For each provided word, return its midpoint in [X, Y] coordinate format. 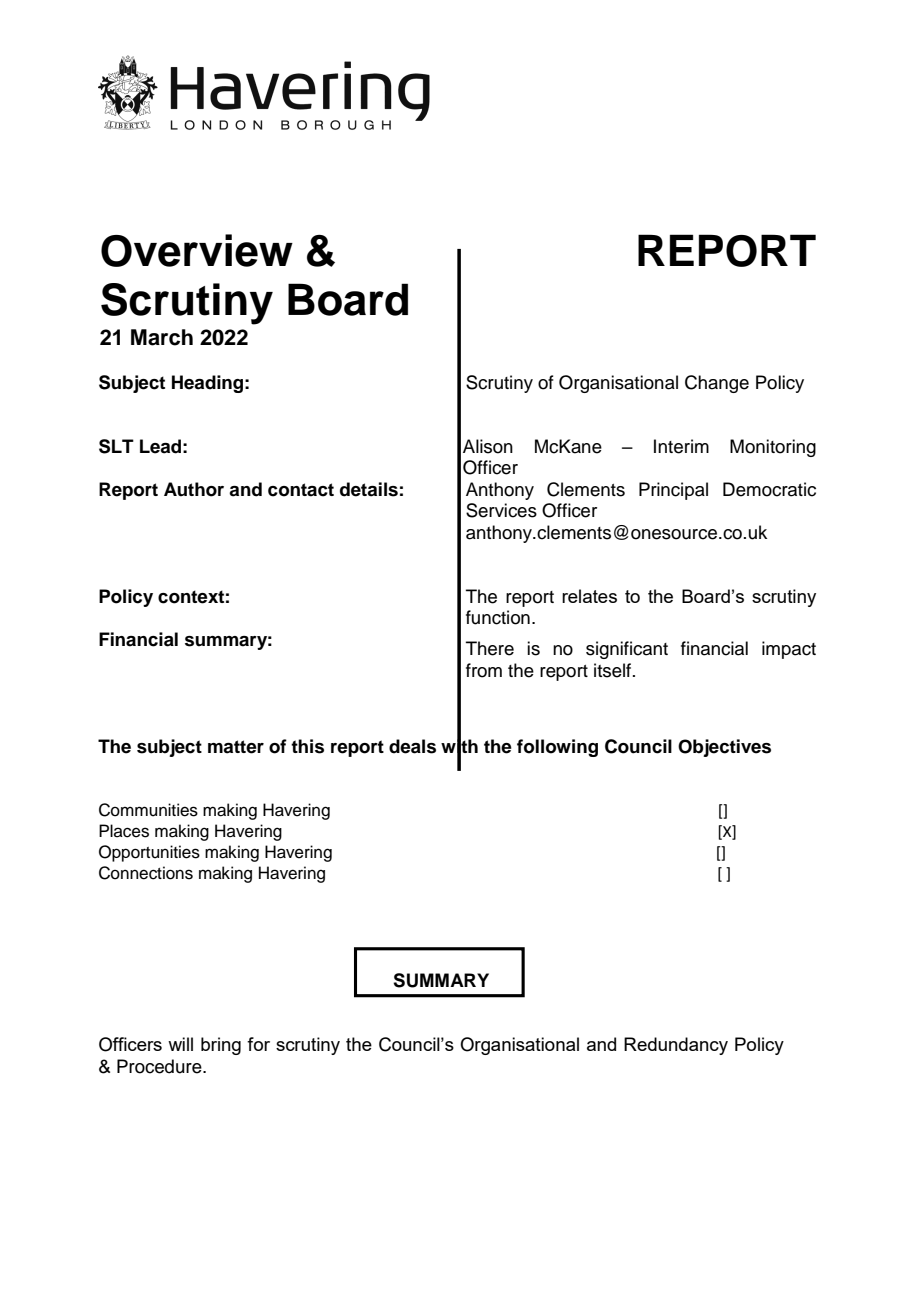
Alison [488, 446]
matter [236, 747]
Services [501, 510]
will [180, 1044]
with [459, 746]
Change [717, 384]
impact [789, 650]
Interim [681, 446]
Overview [197, 250]
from [484, 670]
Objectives [724, 748]
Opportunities [149, 853]
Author [194, 489]
